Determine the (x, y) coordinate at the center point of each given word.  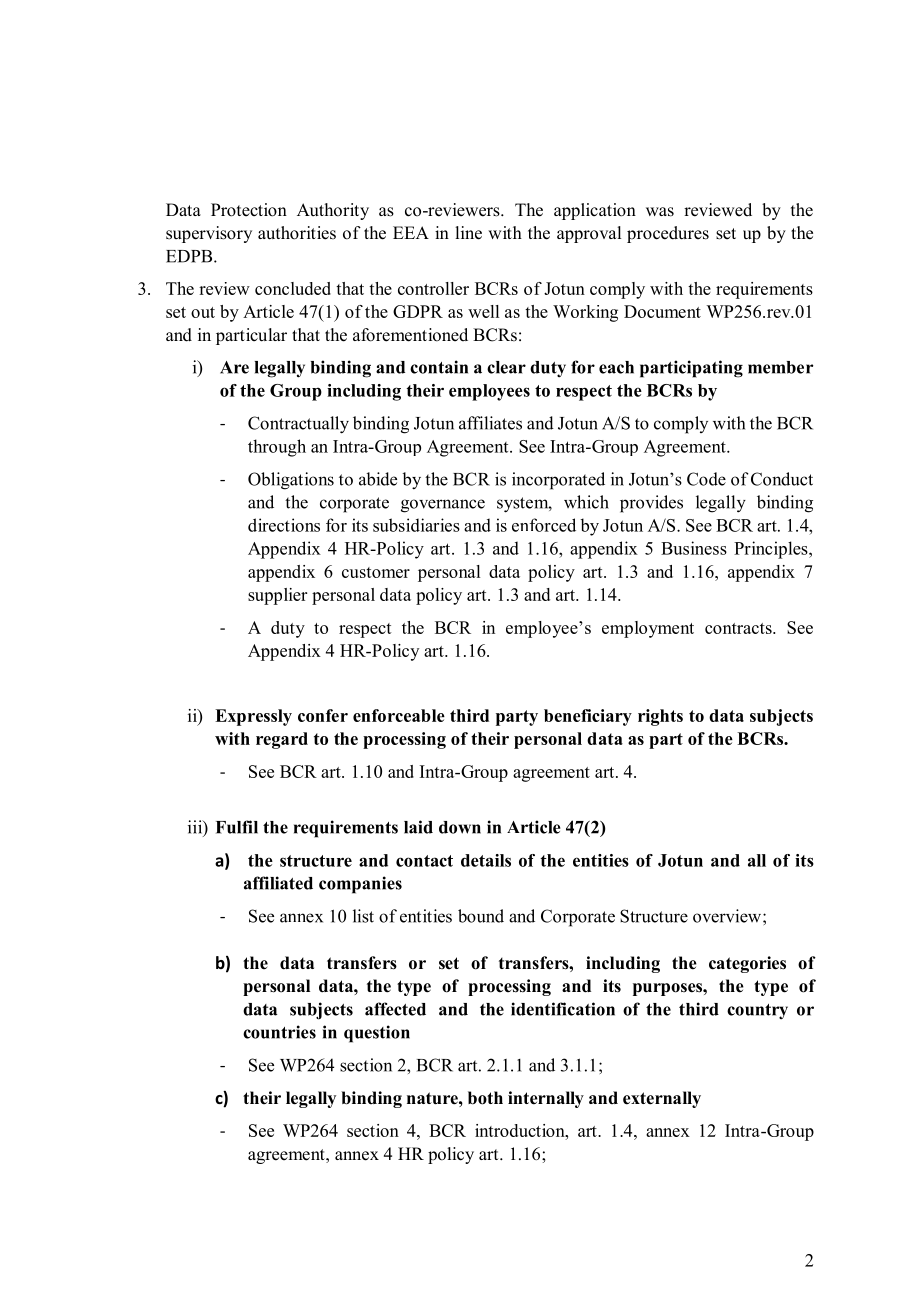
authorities (297, 233)
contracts (739, 628)
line (468, 233)
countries (279, 1032)
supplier (277, 596)
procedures (668, 234)
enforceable (399, 715)
